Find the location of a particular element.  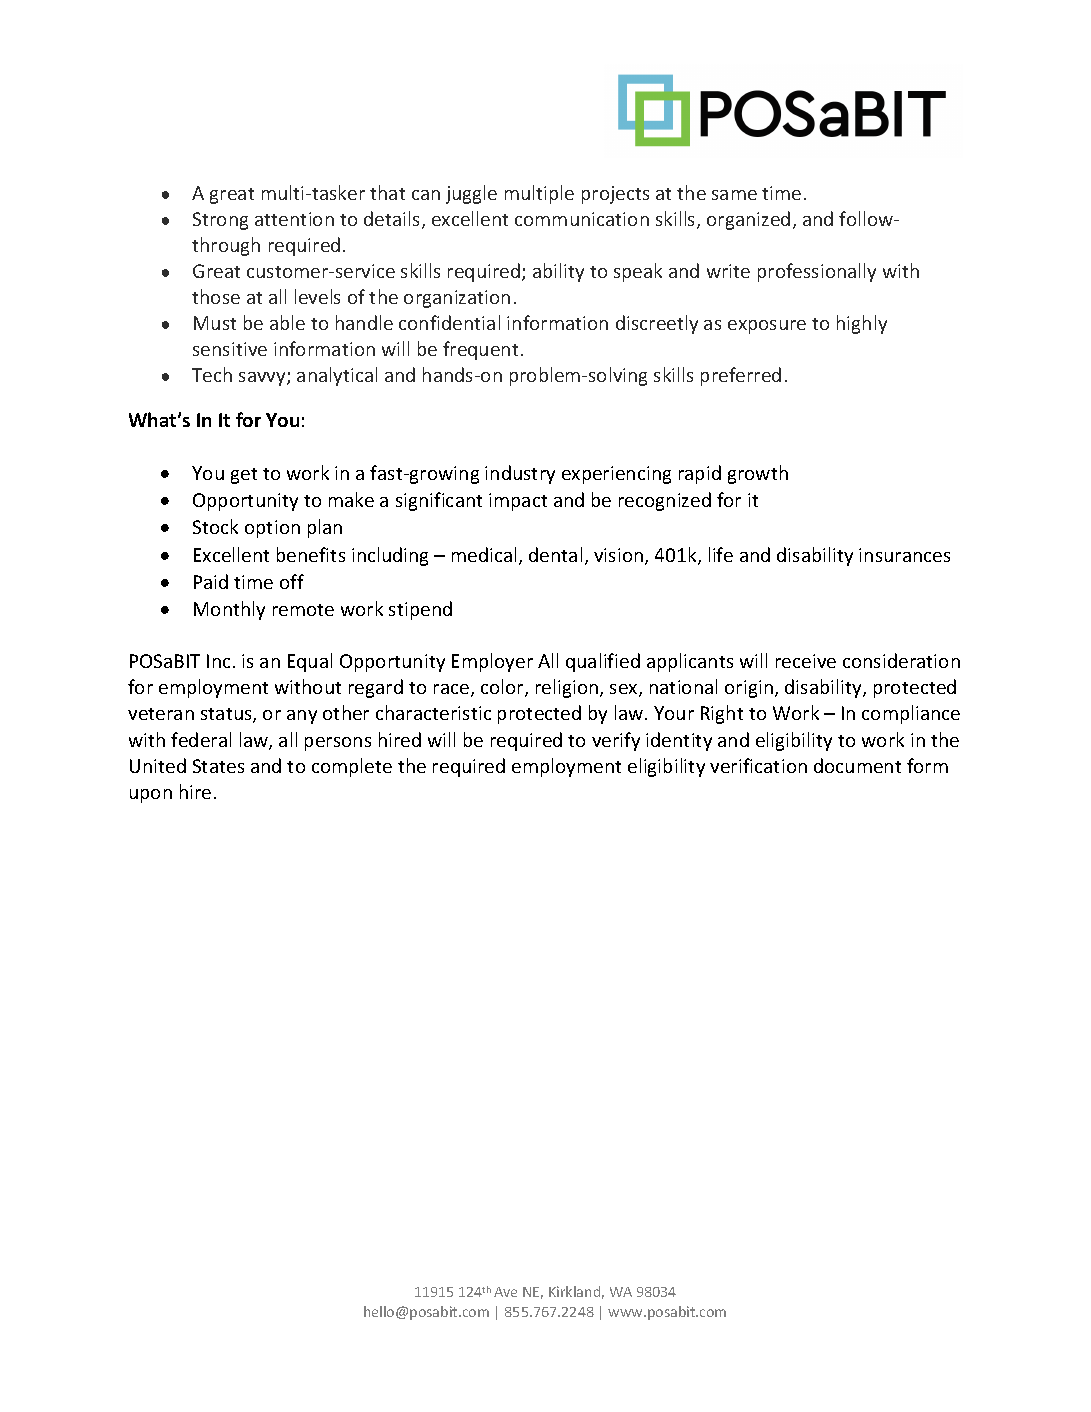

Ave is located at coordinates (505, 1292).
